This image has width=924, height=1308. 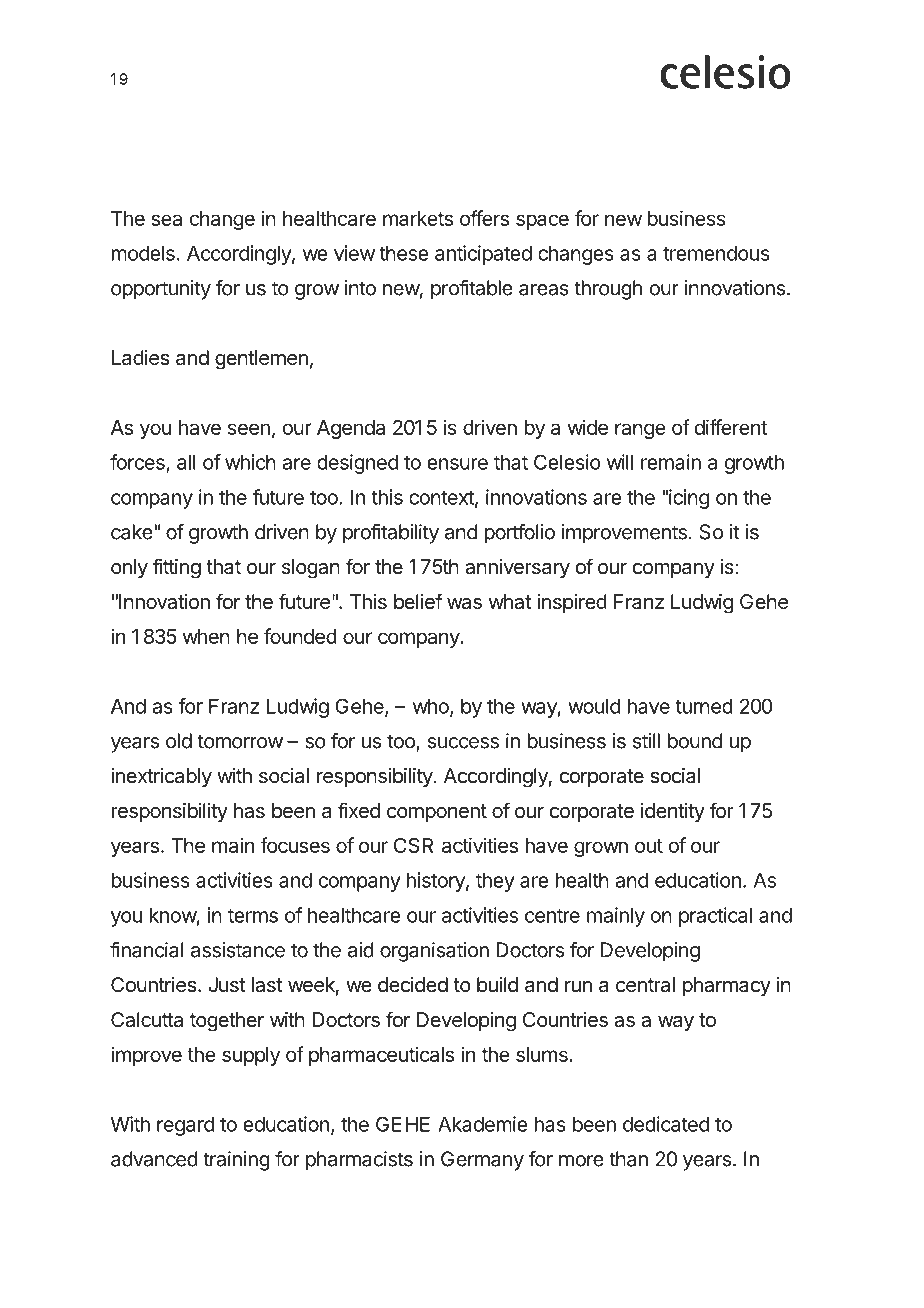 I want to click on turned, so click(x=704, y=706).
